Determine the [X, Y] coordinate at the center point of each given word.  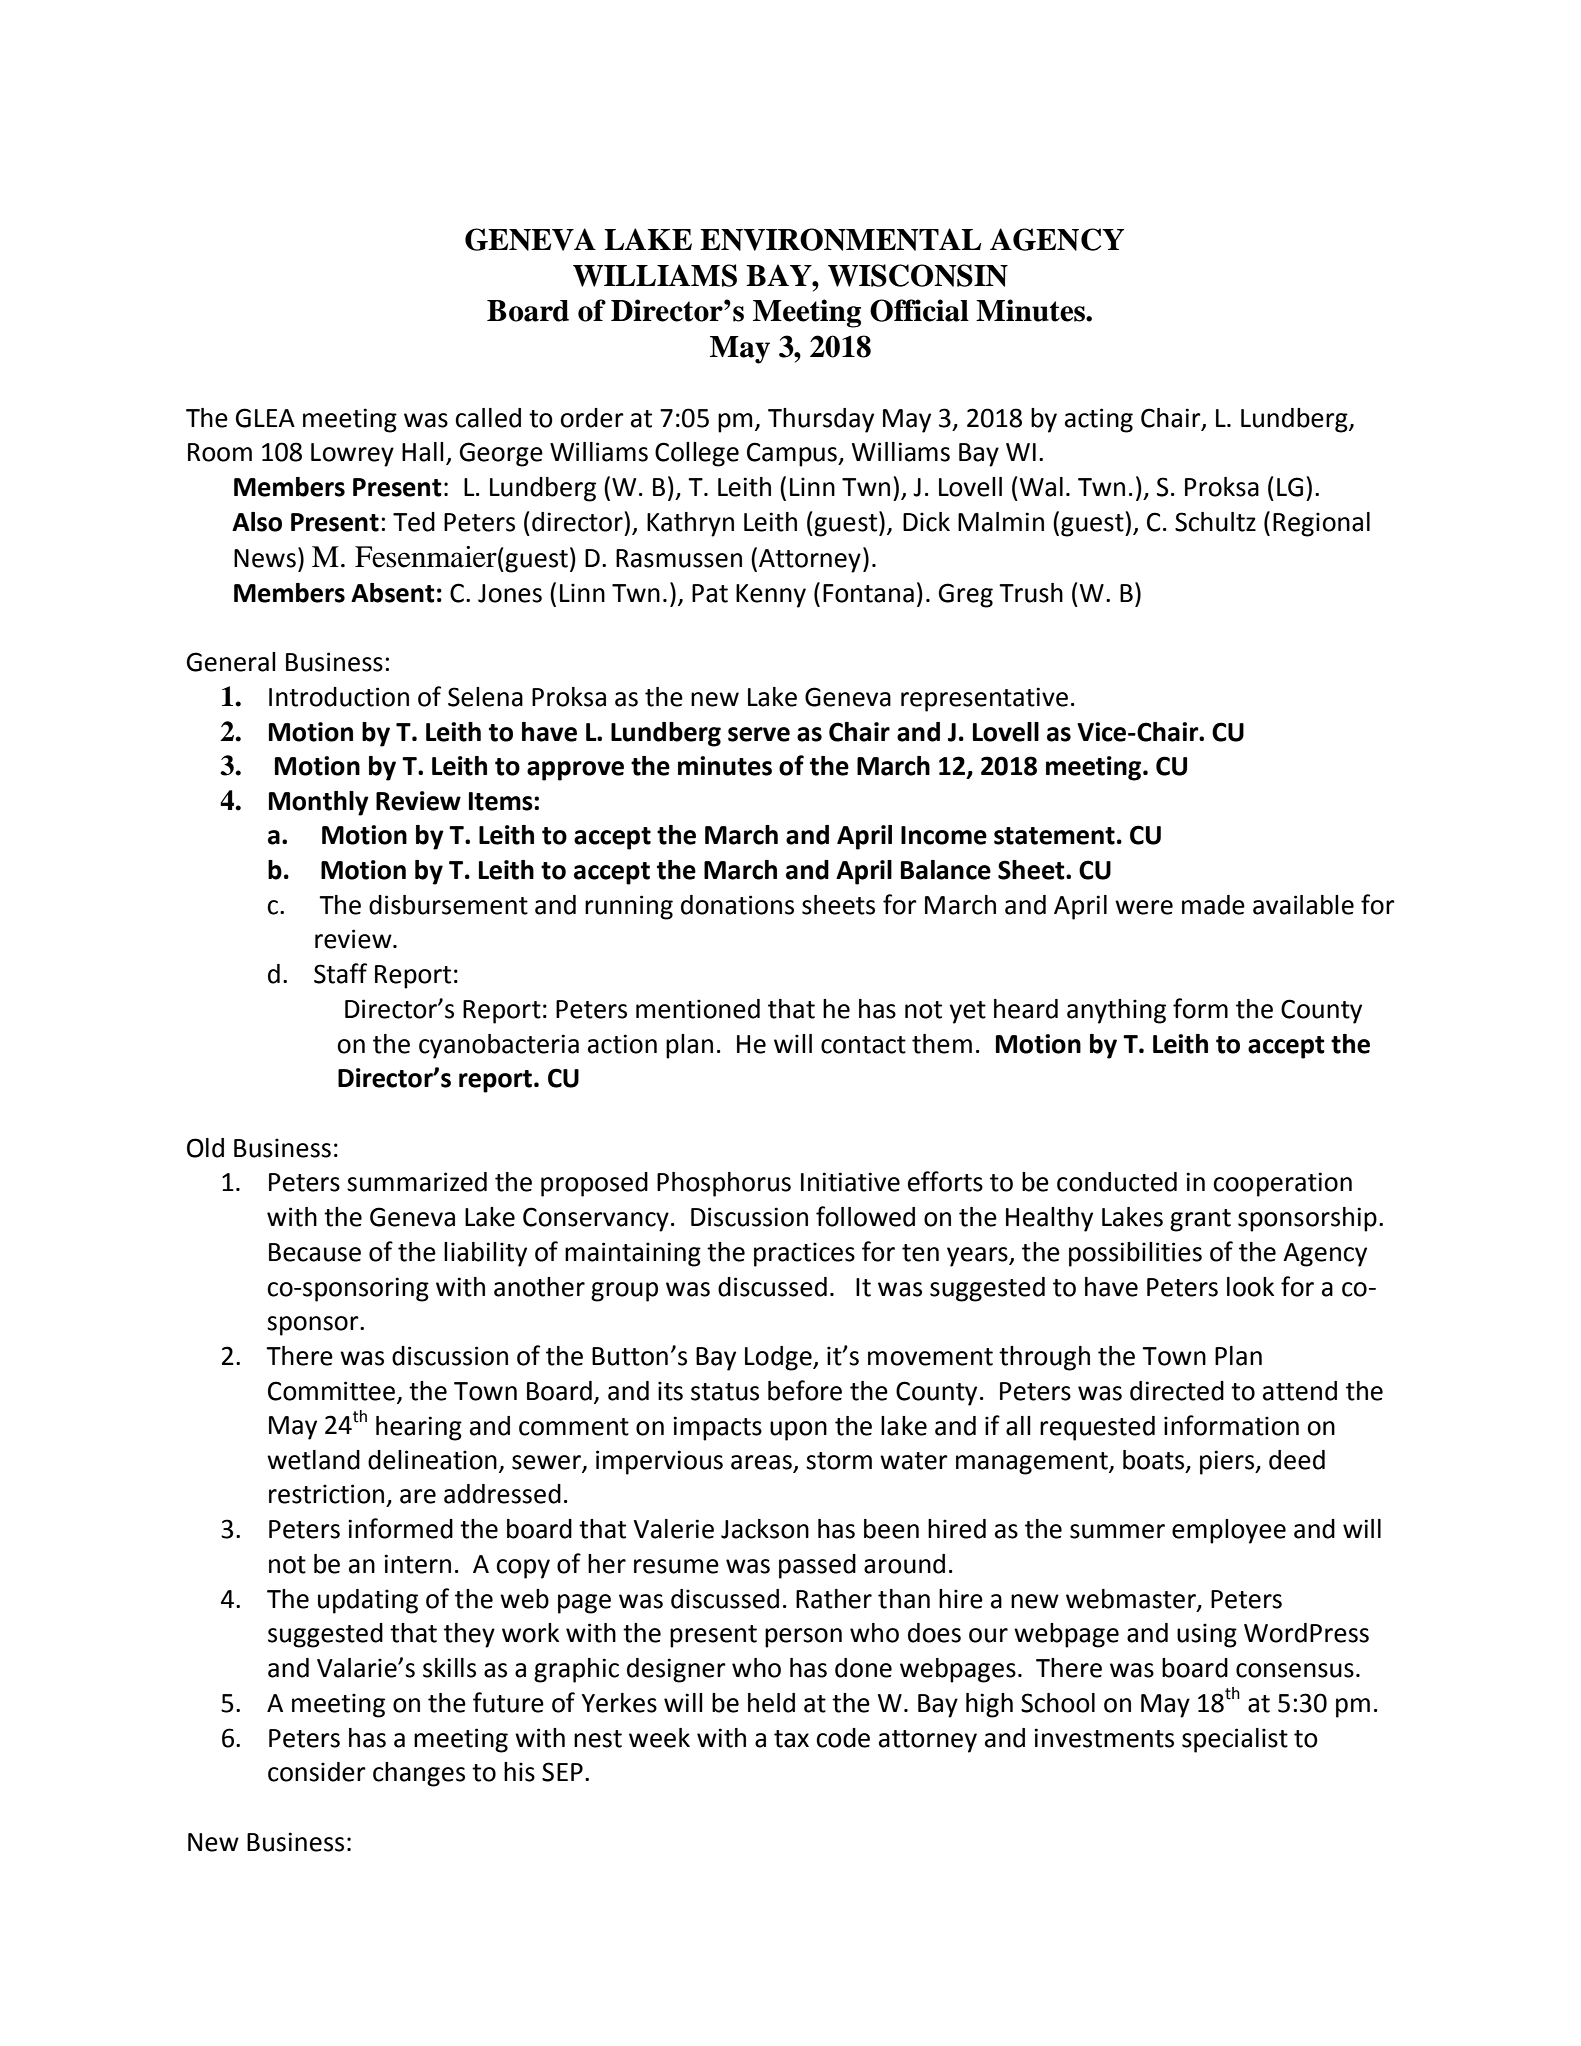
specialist [1235, 1740]
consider [317, 1772]
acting [1099, 420]
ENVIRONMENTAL [840, 239]
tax [791, 1739]
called [488, 418]
